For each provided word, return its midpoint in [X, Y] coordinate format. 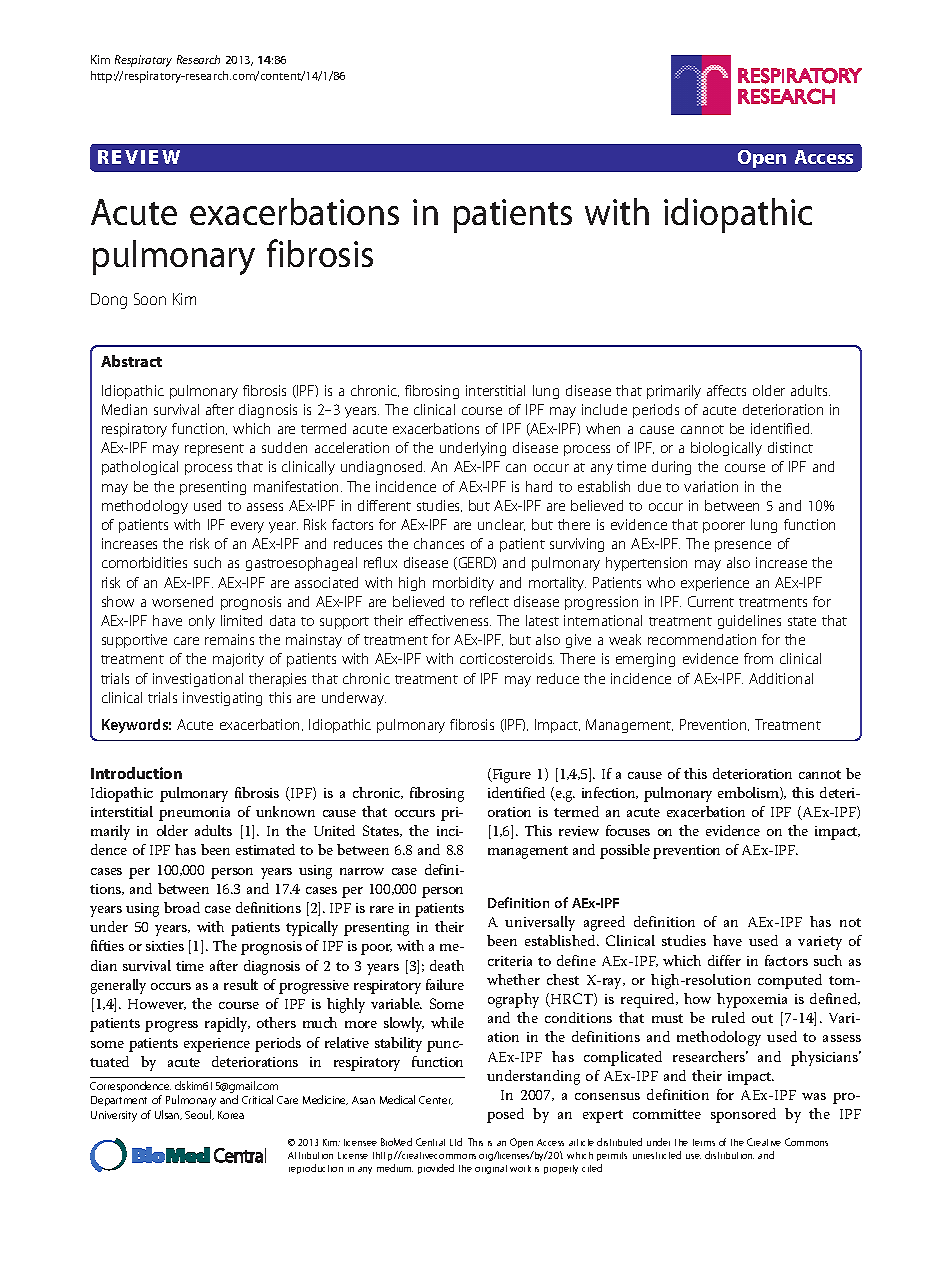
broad [182, 907]
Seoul [199, 1115]
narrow [362, 871]
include [604, 409]
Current [711, 601]
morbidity [463, 584]
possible [625, 851]
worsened [182, 601]
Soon [150, 299]
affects [726, 390]
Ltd [456, 1142]
